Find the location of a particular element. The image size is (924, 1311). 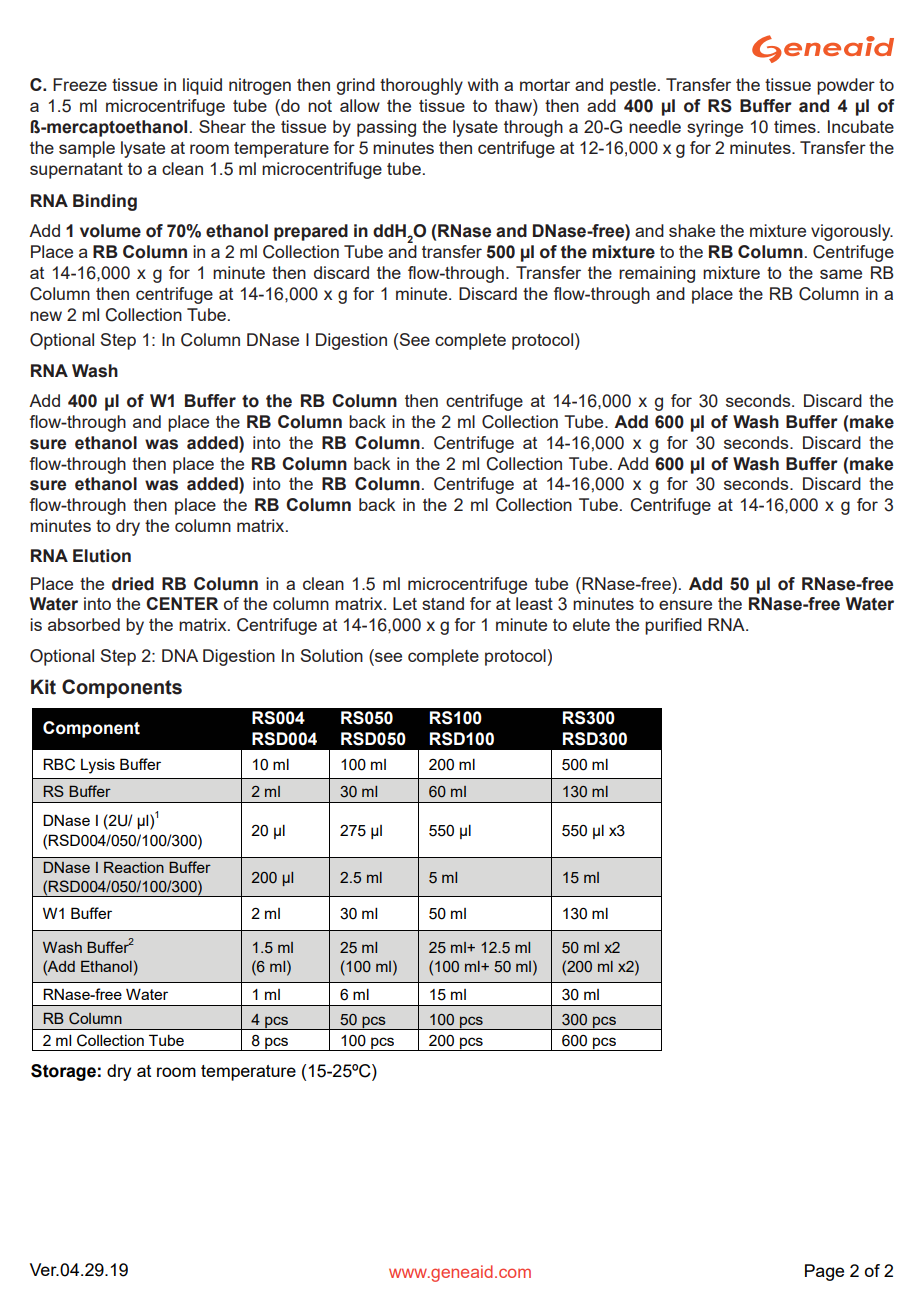

thoroughly is located at coordinates (421, 86).
